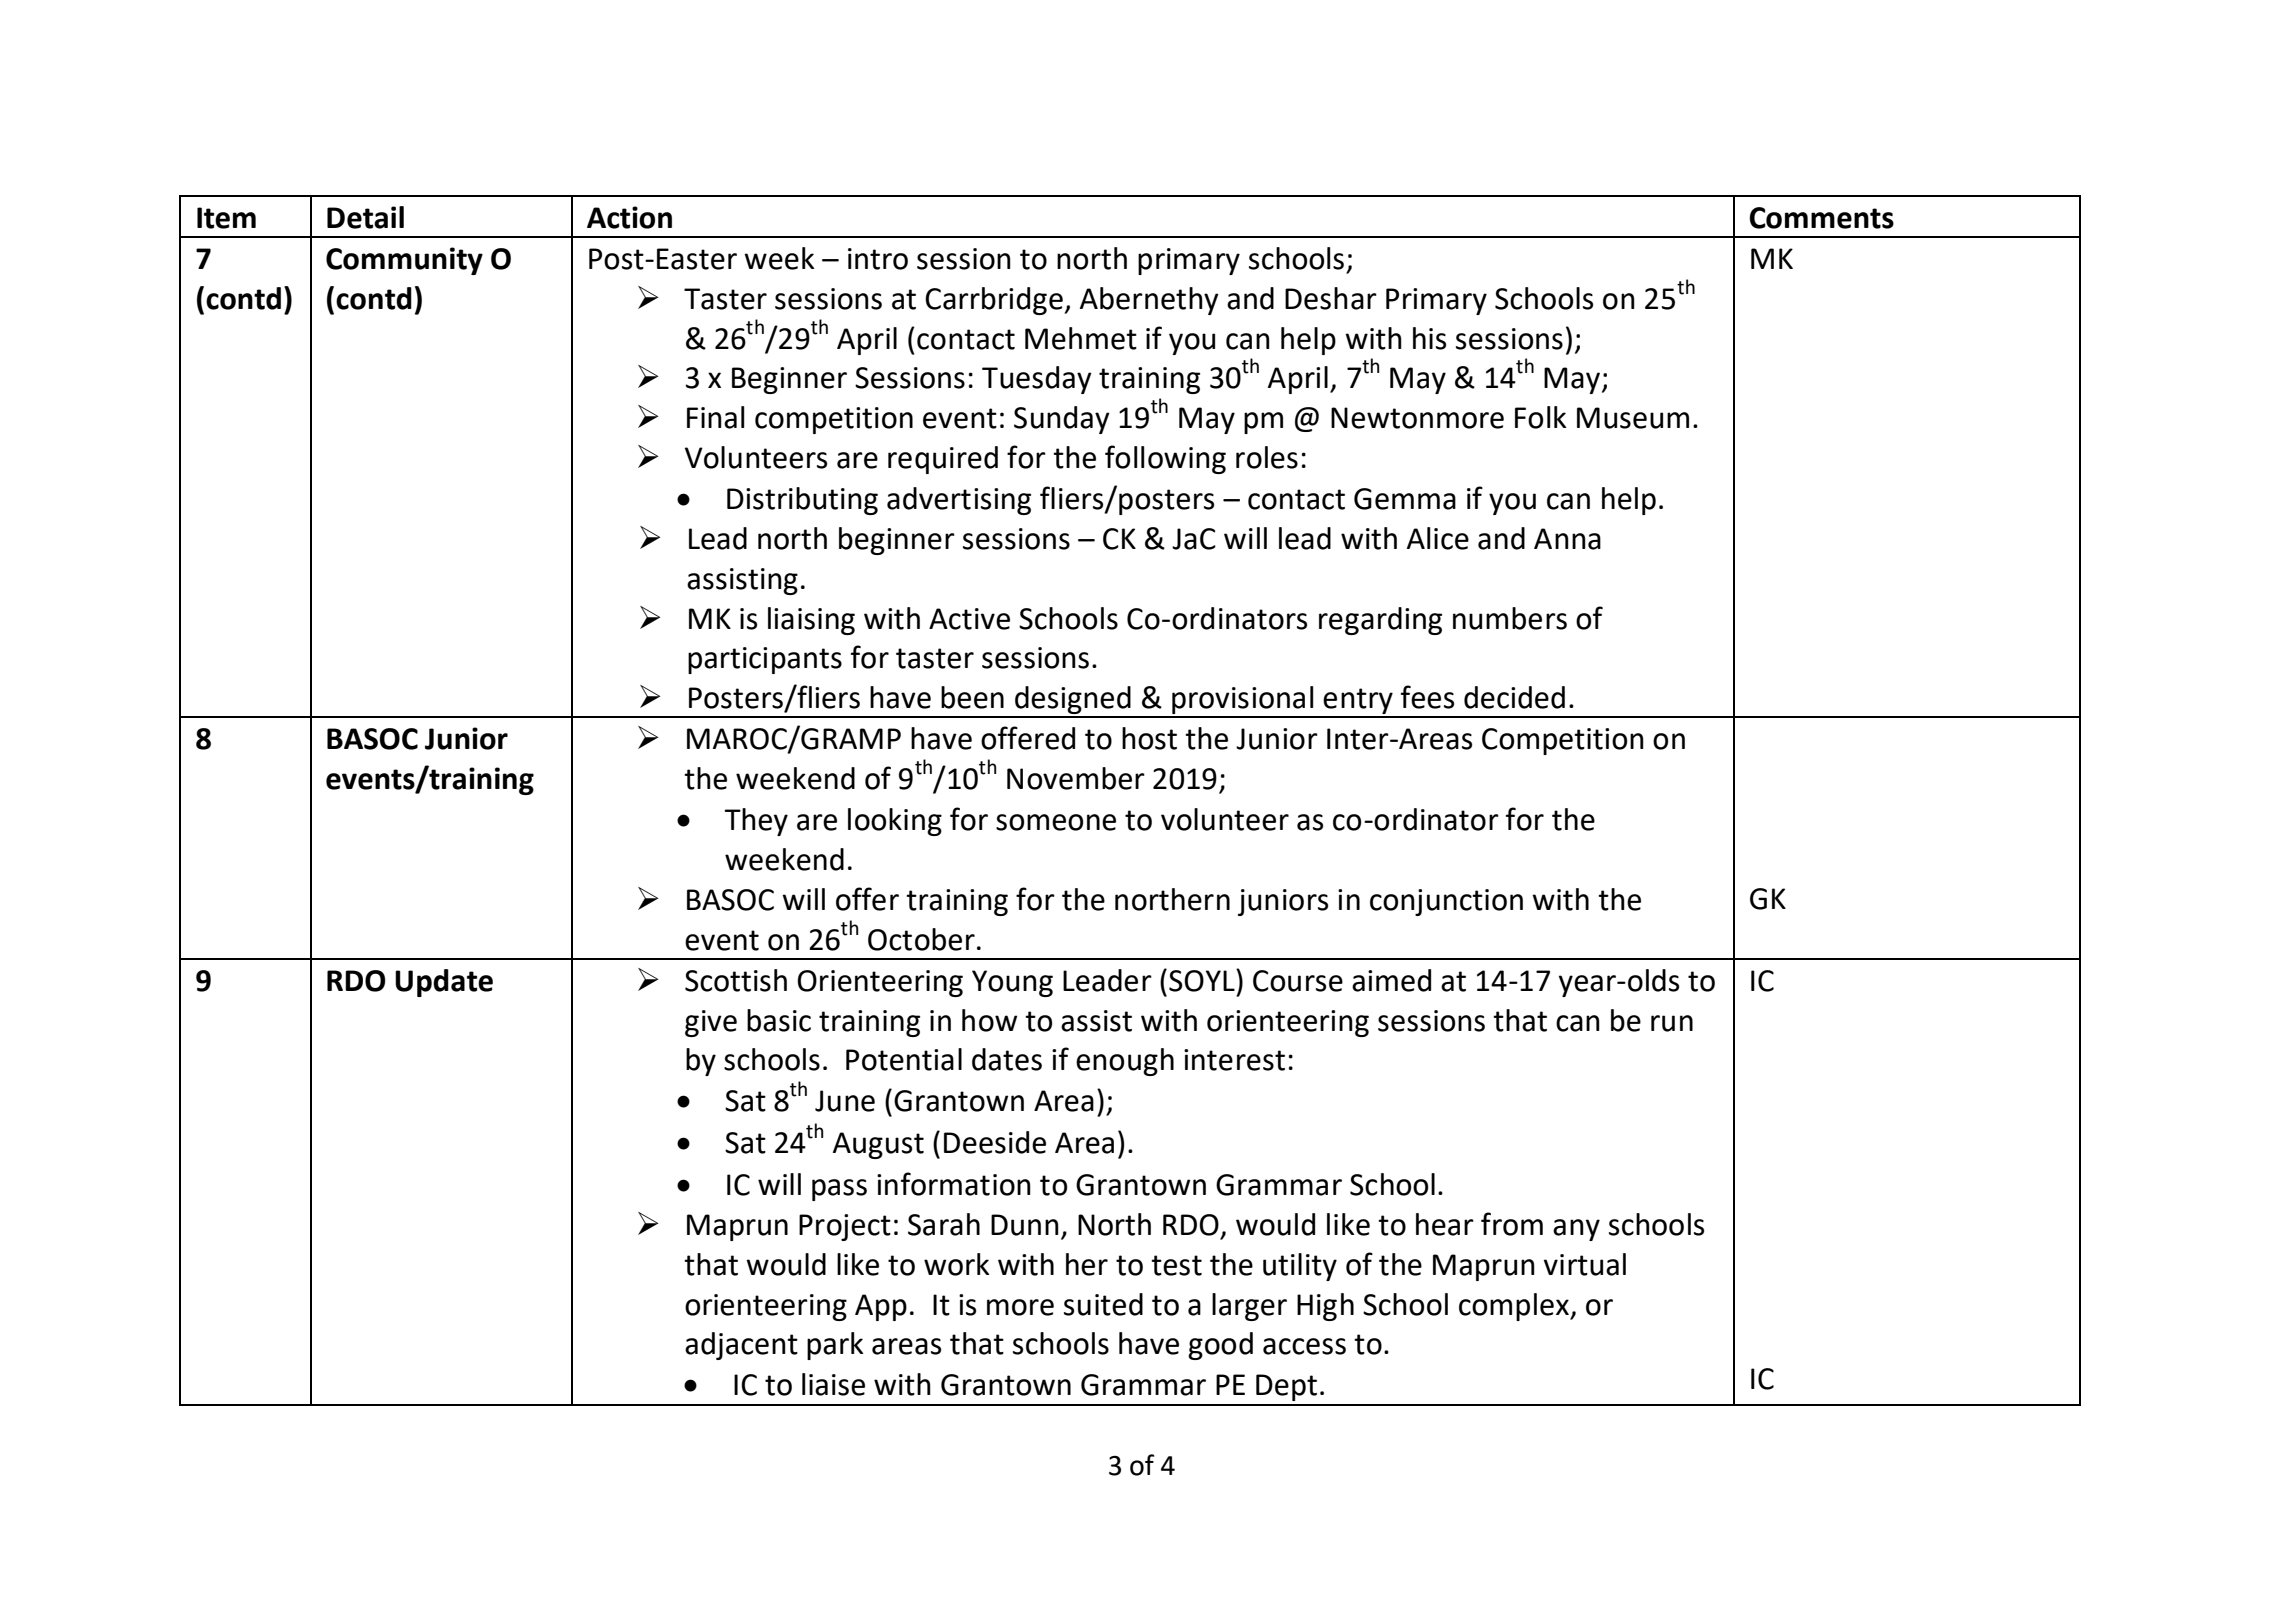 This screenshot has width=2284, height=1615. Describe the element at coordinates (1514, 697) in the screenshot. I see `decided` at that location.
